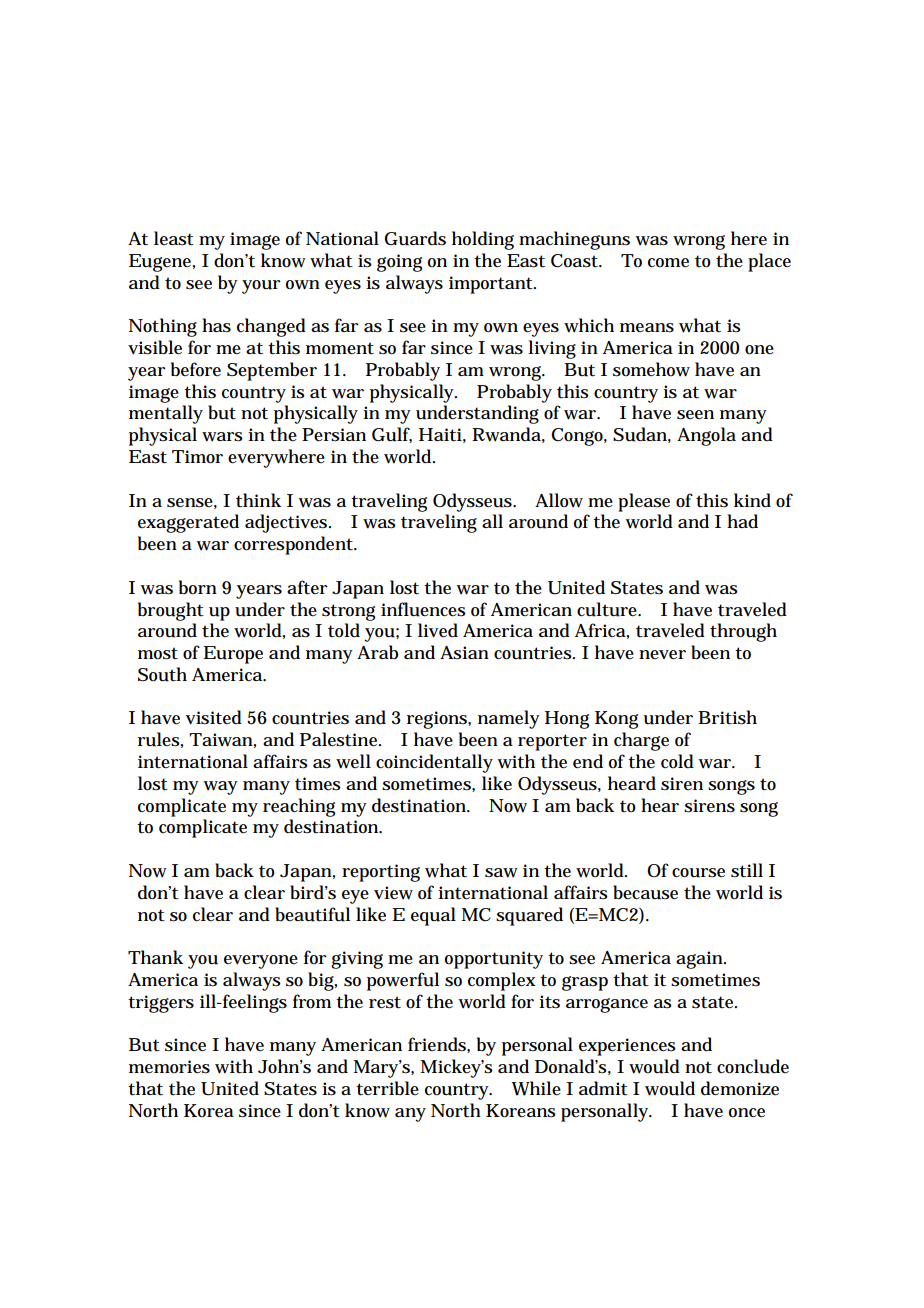  Describe the element at coordinates (216, 325) in the screenshot. I see `has` at that location.
